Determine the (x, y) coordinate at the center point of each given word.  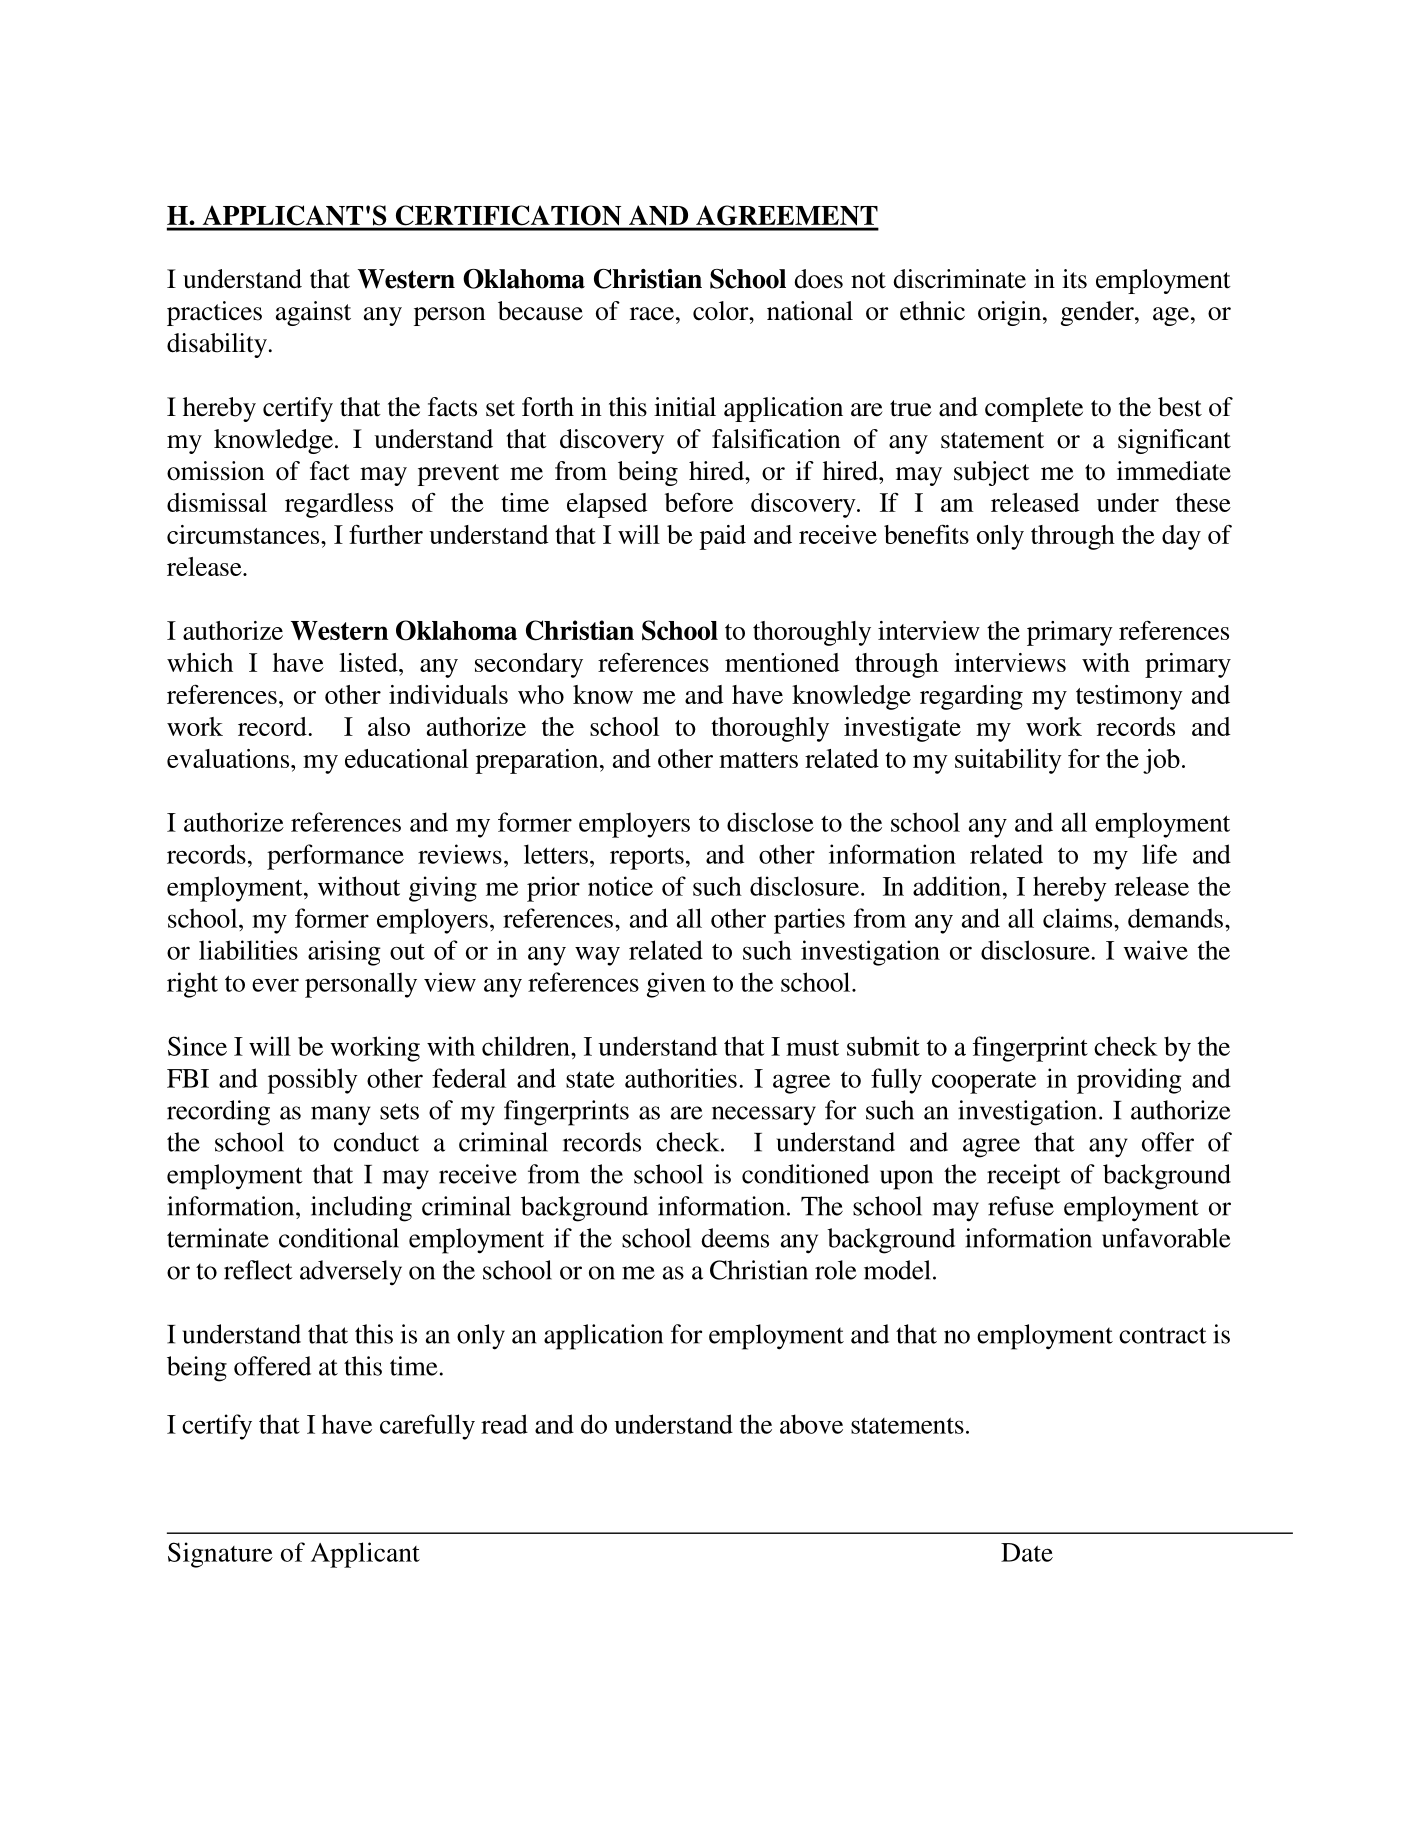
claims (1079, 918)
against (313, 313)
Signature (220, 1555)
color (722, 311)
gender (1098, 313)
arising (344, 953)
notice (620, 886)
